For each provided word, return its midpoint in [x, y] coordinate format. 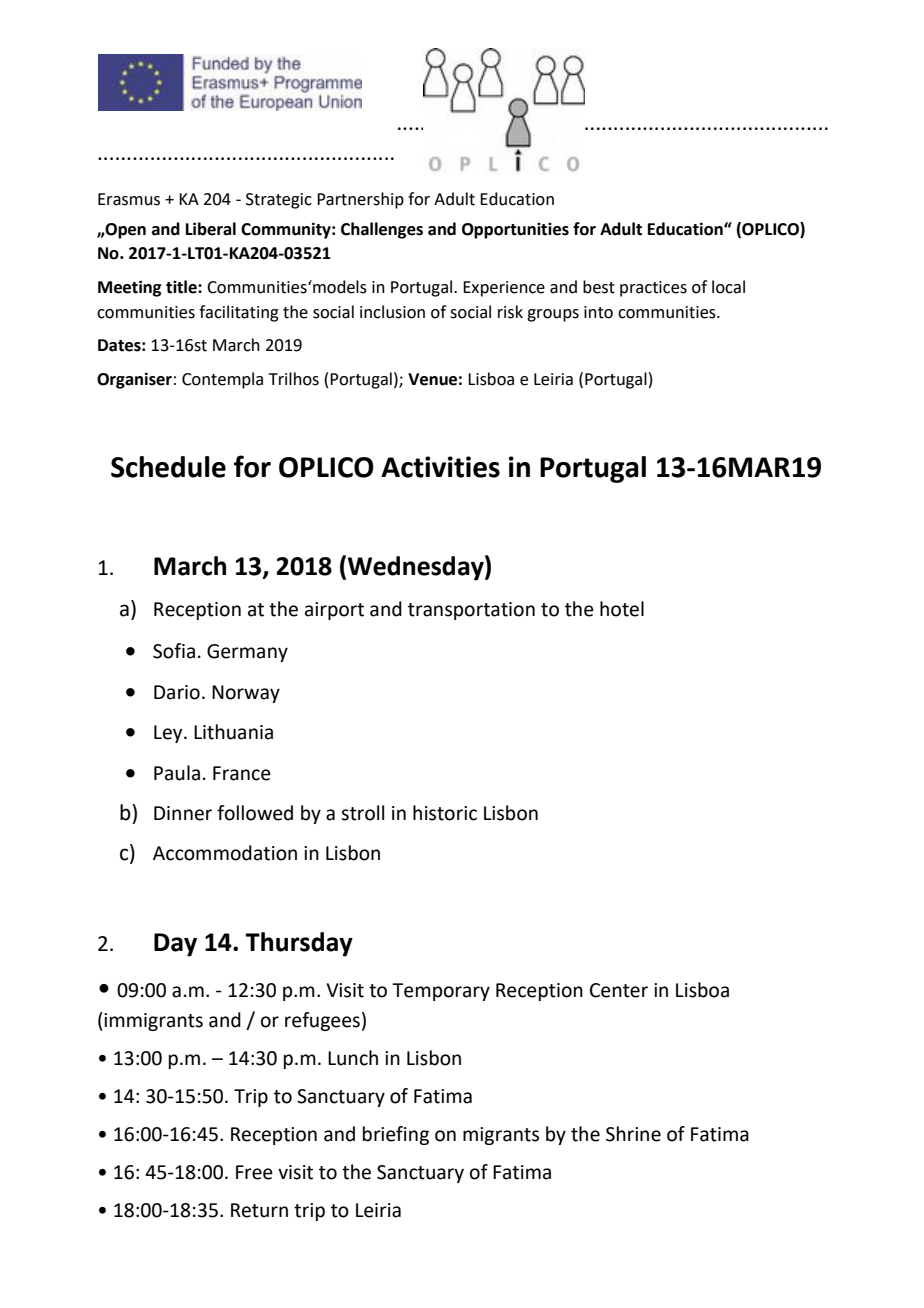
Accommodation [225, 853]
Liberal [211, 229]
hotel [622, 609]
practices [653, 289]
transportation [471, 611]
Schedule [168, 467]
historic [445, 813]
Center [619, 990]
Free [254, 1172]
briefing [396, 1135]
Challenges [382, 230]
